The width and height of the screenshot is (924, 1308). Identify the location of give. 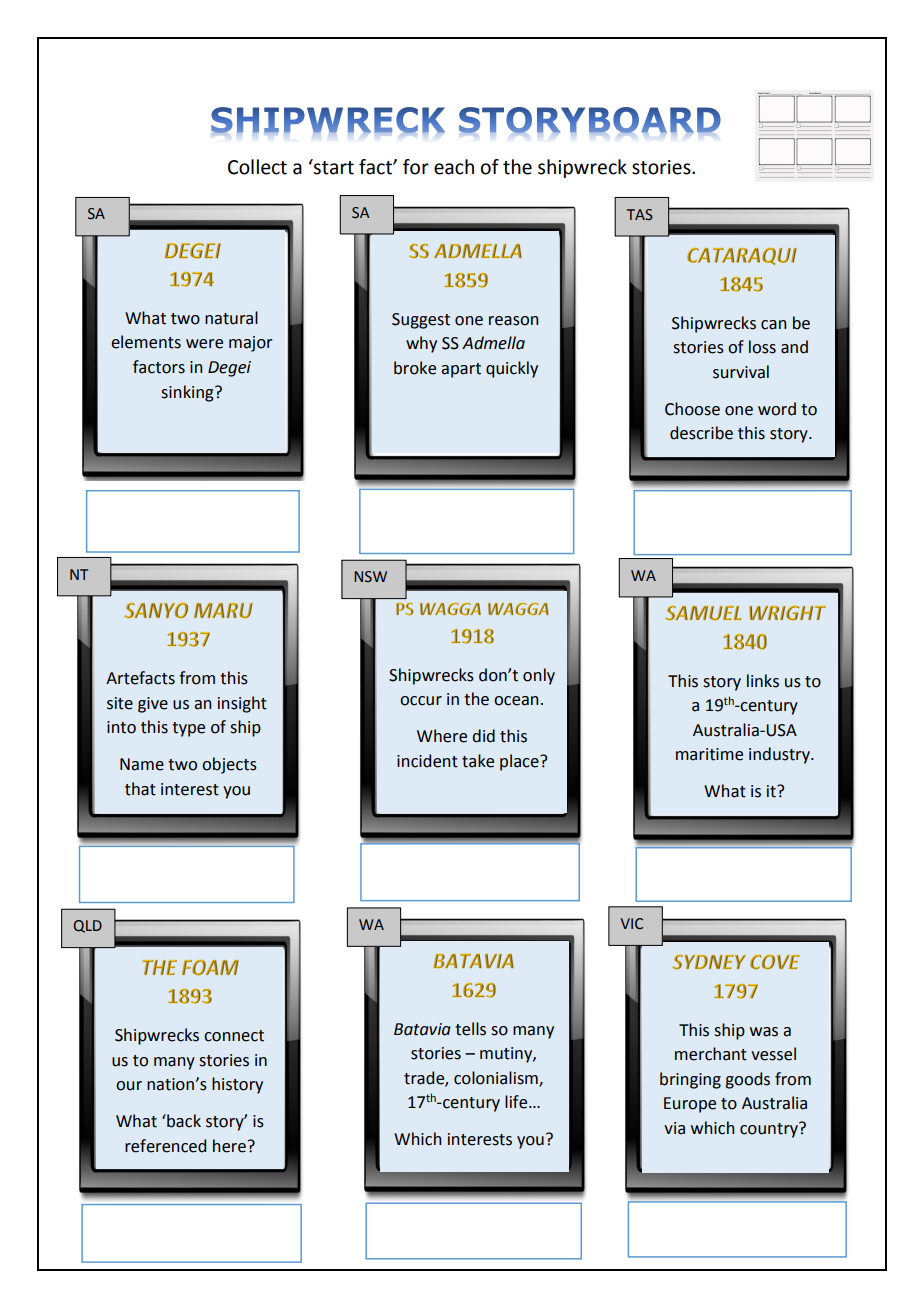
(153, 705).
